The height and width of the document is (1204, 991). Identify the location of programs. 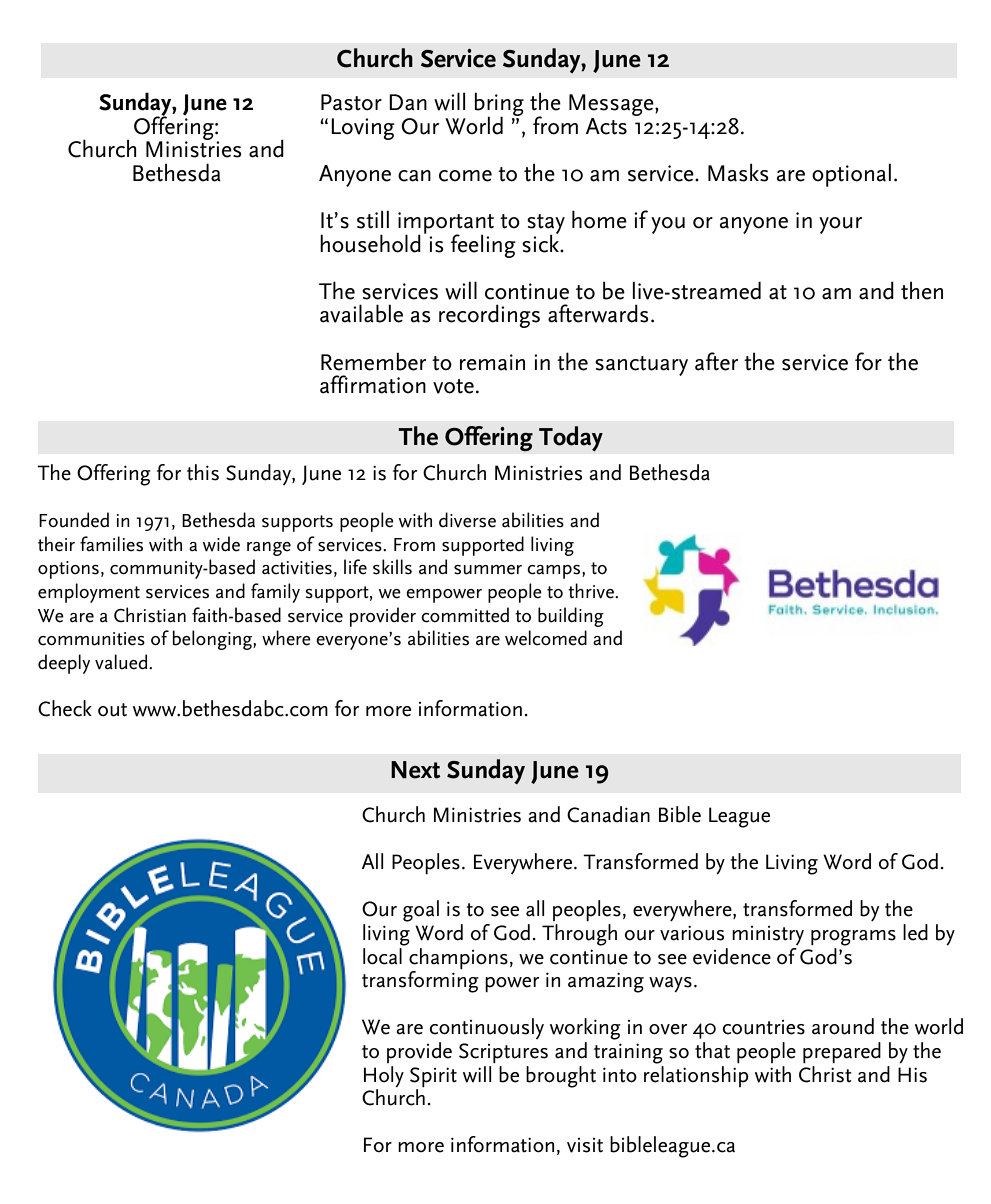
(853, 938).
